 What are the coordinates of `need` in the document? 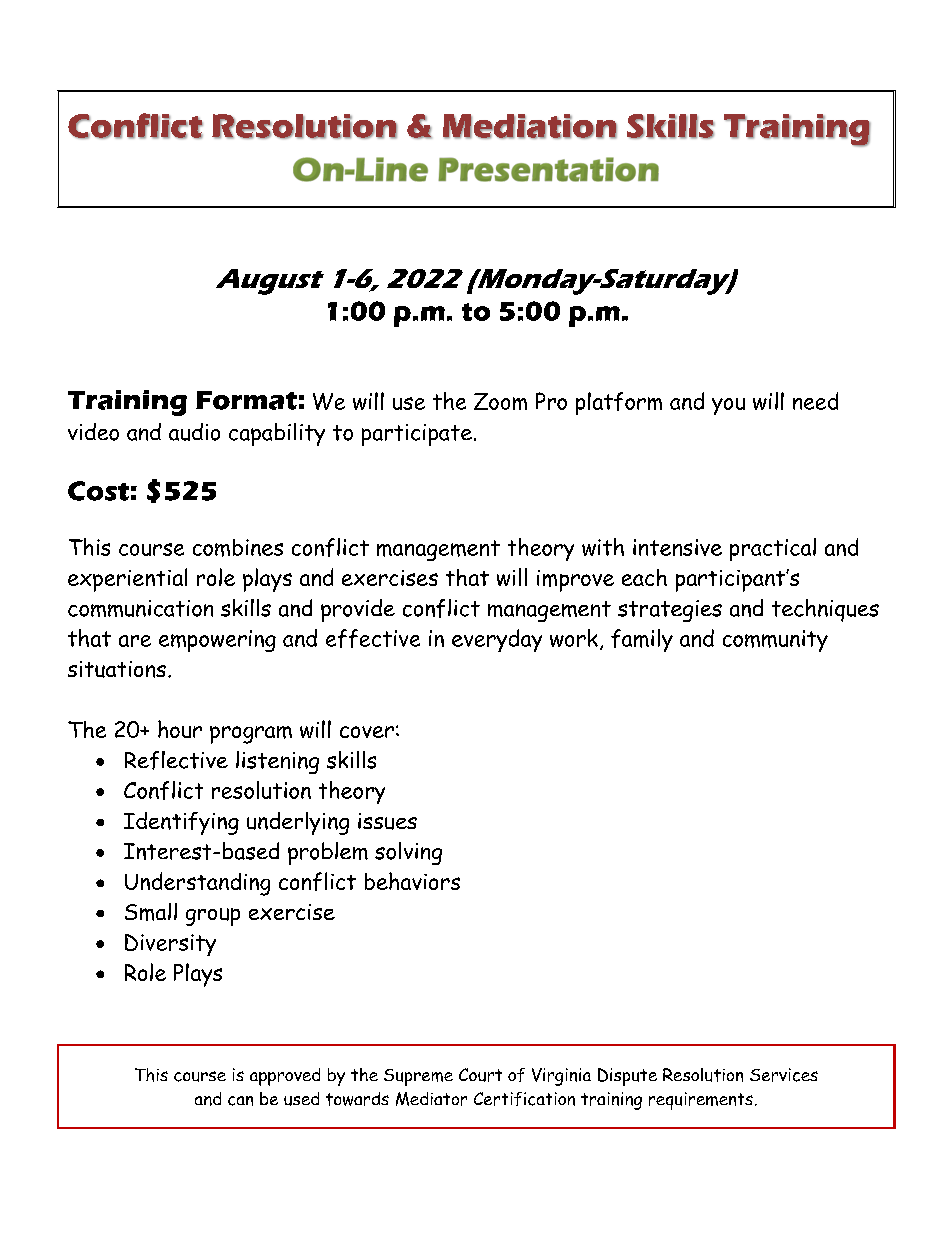 It's located at (815, 401).
